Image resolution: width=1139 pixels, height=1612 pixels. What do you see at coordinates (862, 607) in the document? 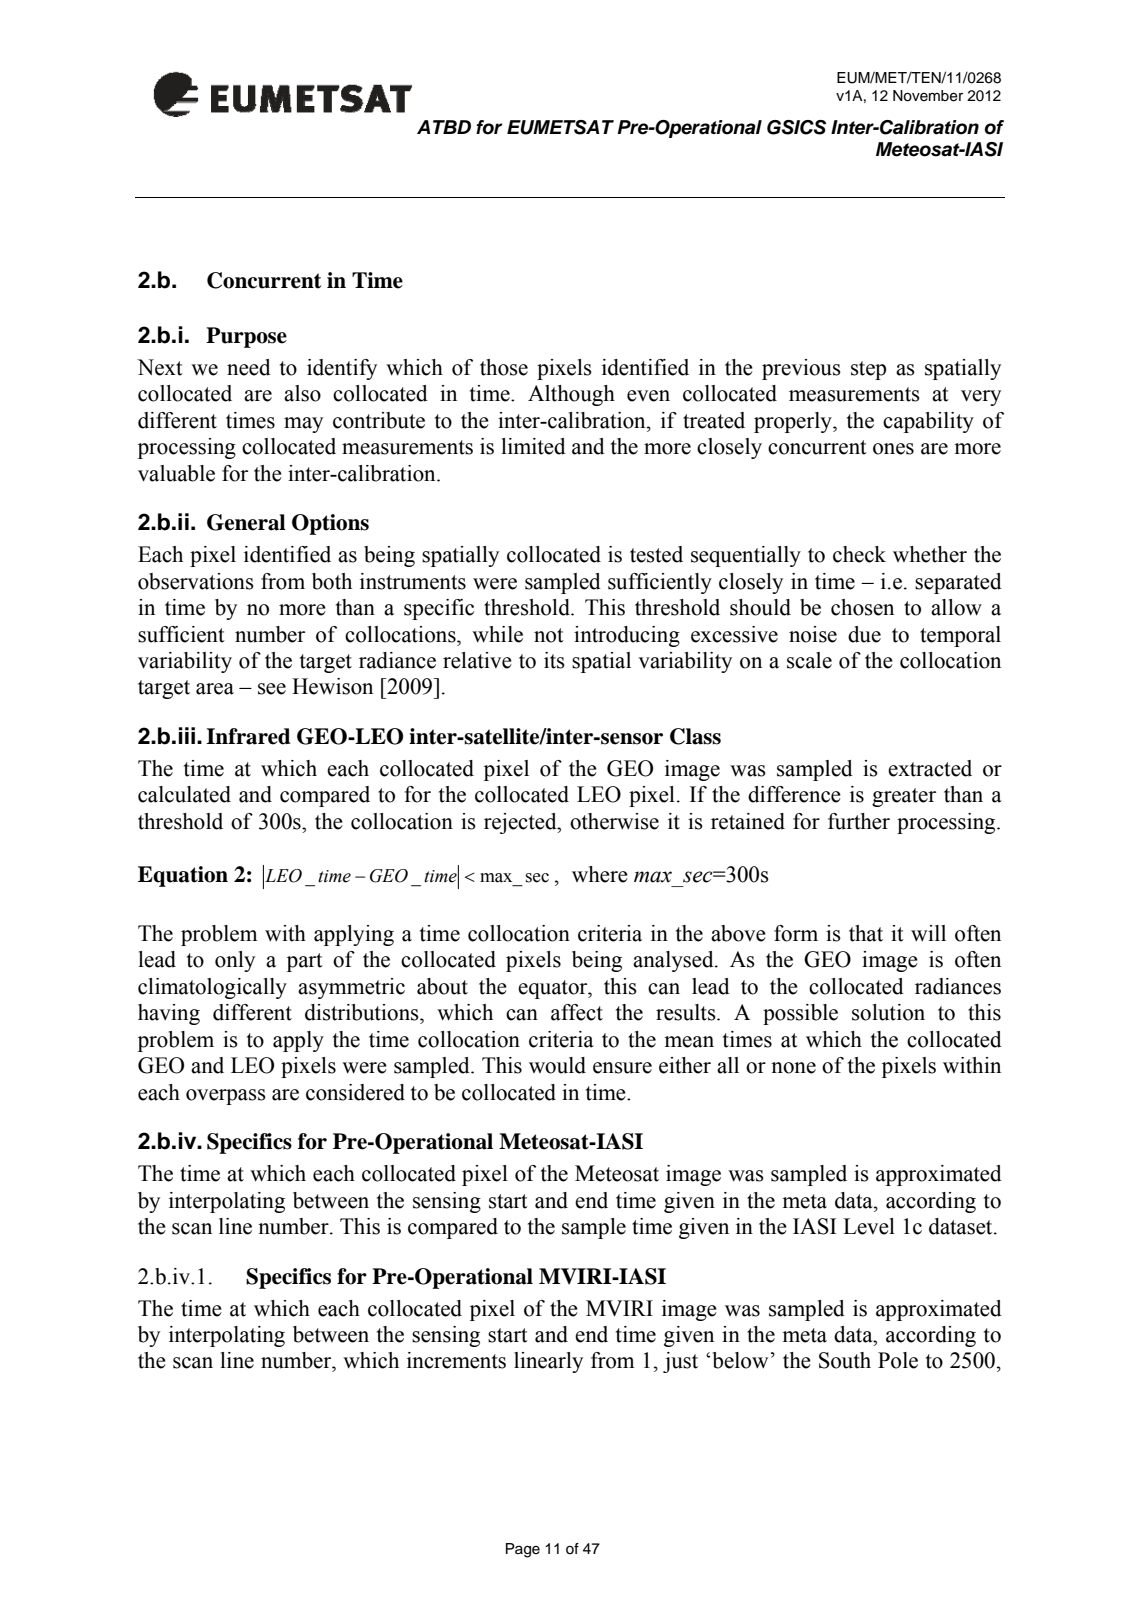
I see `chosen` at bounding box center [862, 607].
